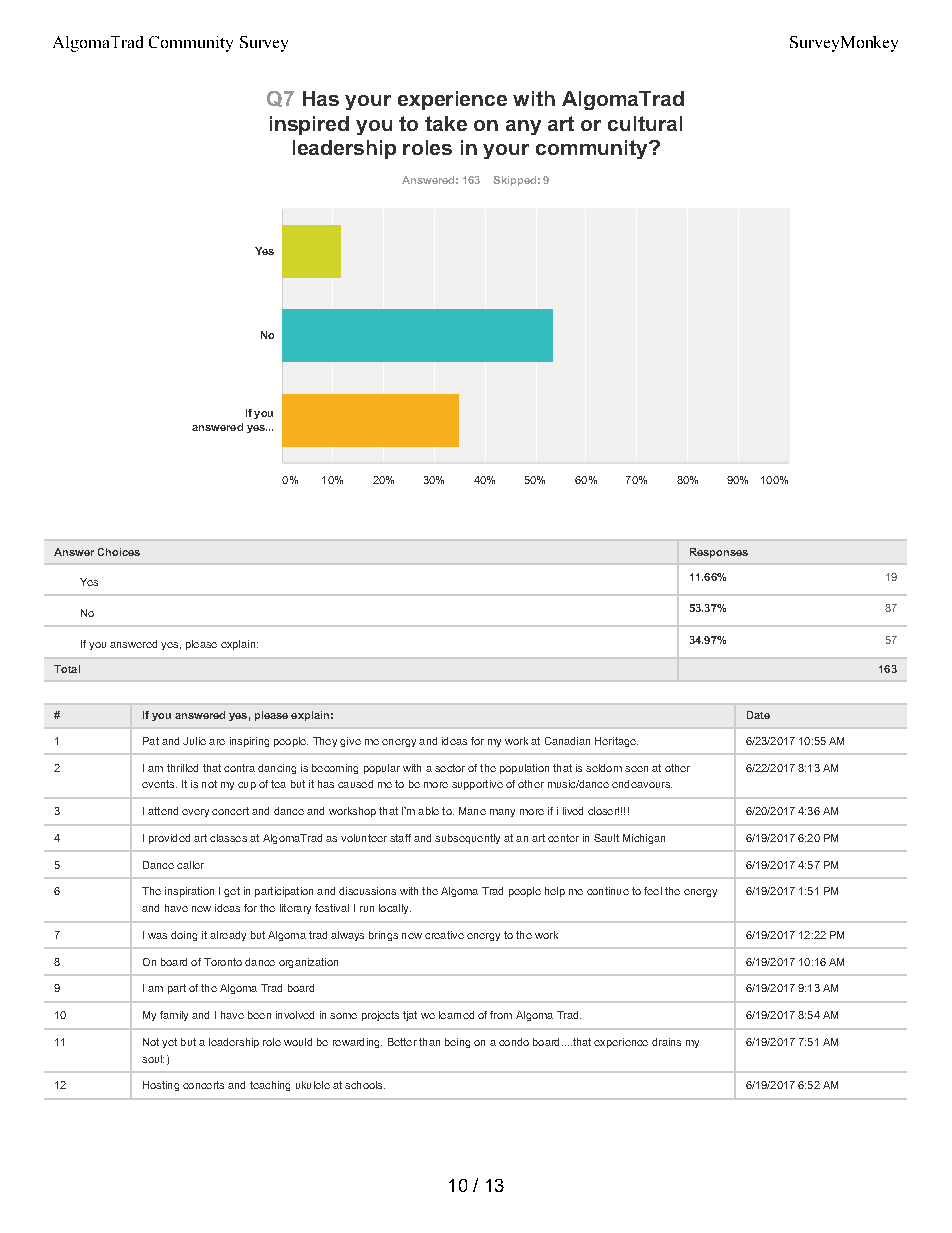  I want to click on thrilled, so click(182, 768).
